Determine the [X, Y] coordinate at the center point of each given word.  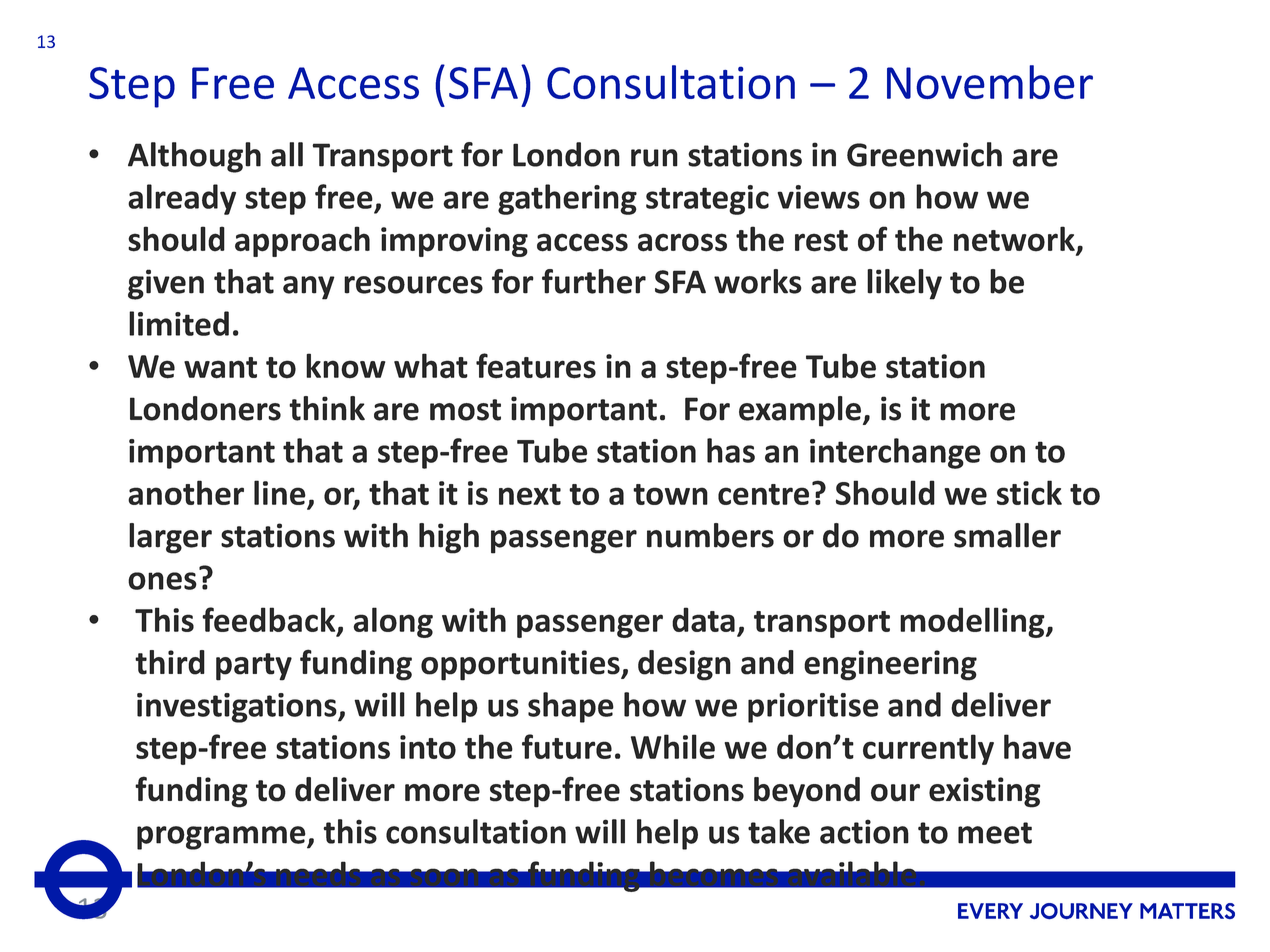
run [654, 158]
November [990, 82]
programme [222, 838]
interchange [895, 453]
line [281, 494]
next [530, 494]
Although [194, 157]
